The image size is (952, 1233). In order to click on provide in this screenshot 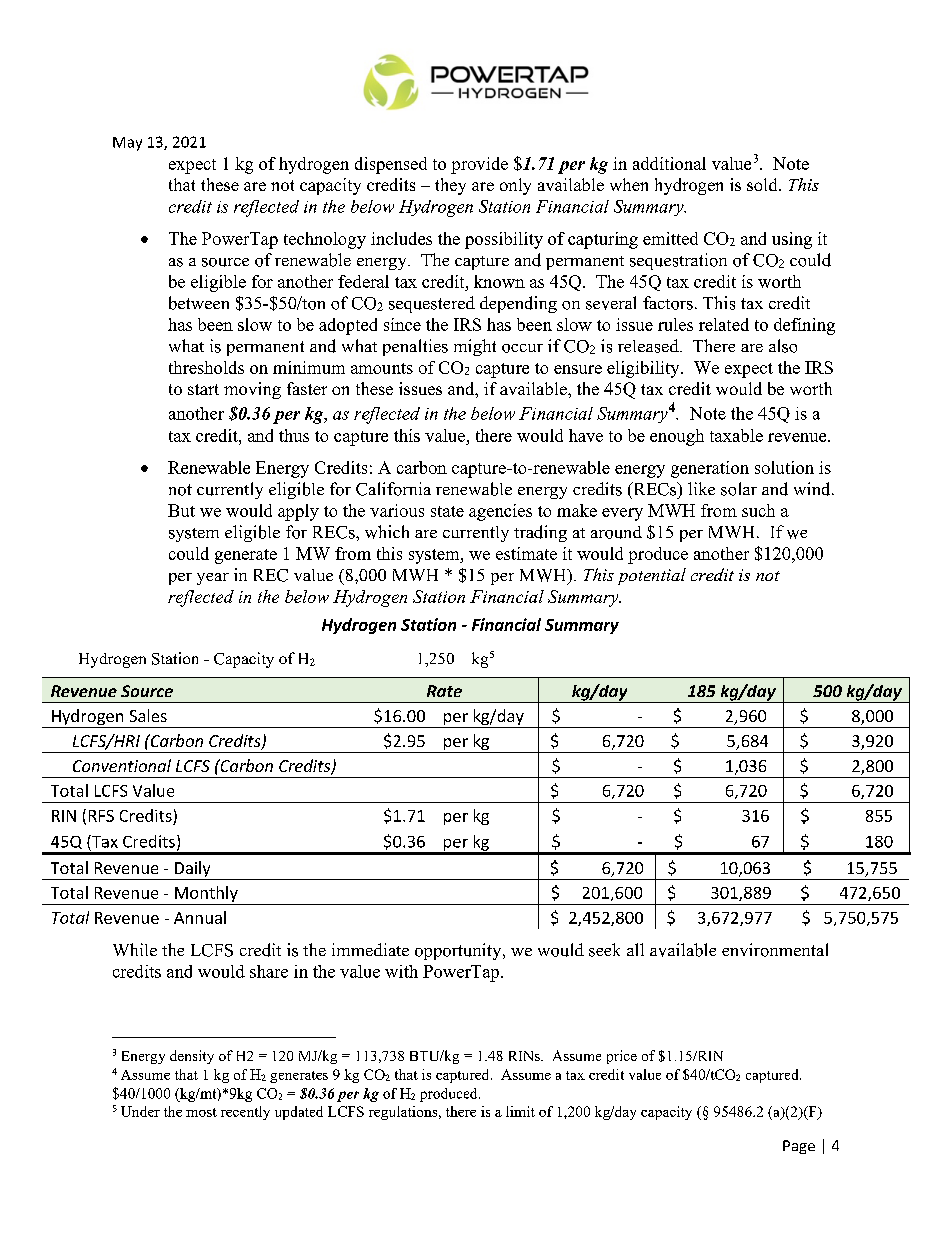, I will do `click(479, 165)`.
